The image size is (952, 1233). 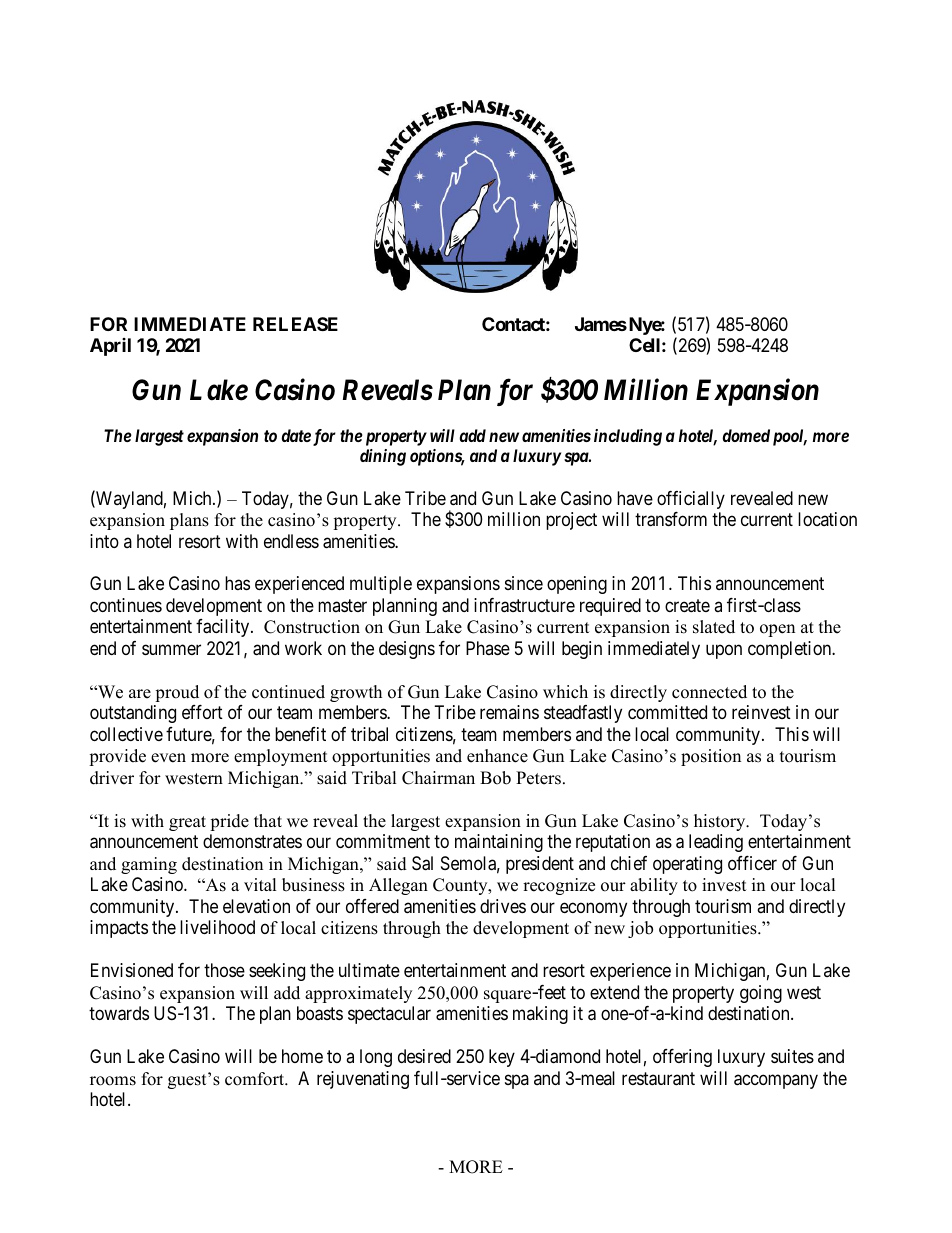 What do you see at coordinates (126, 605) in the image?
I see `continues` at bounding box center [126, 605].
